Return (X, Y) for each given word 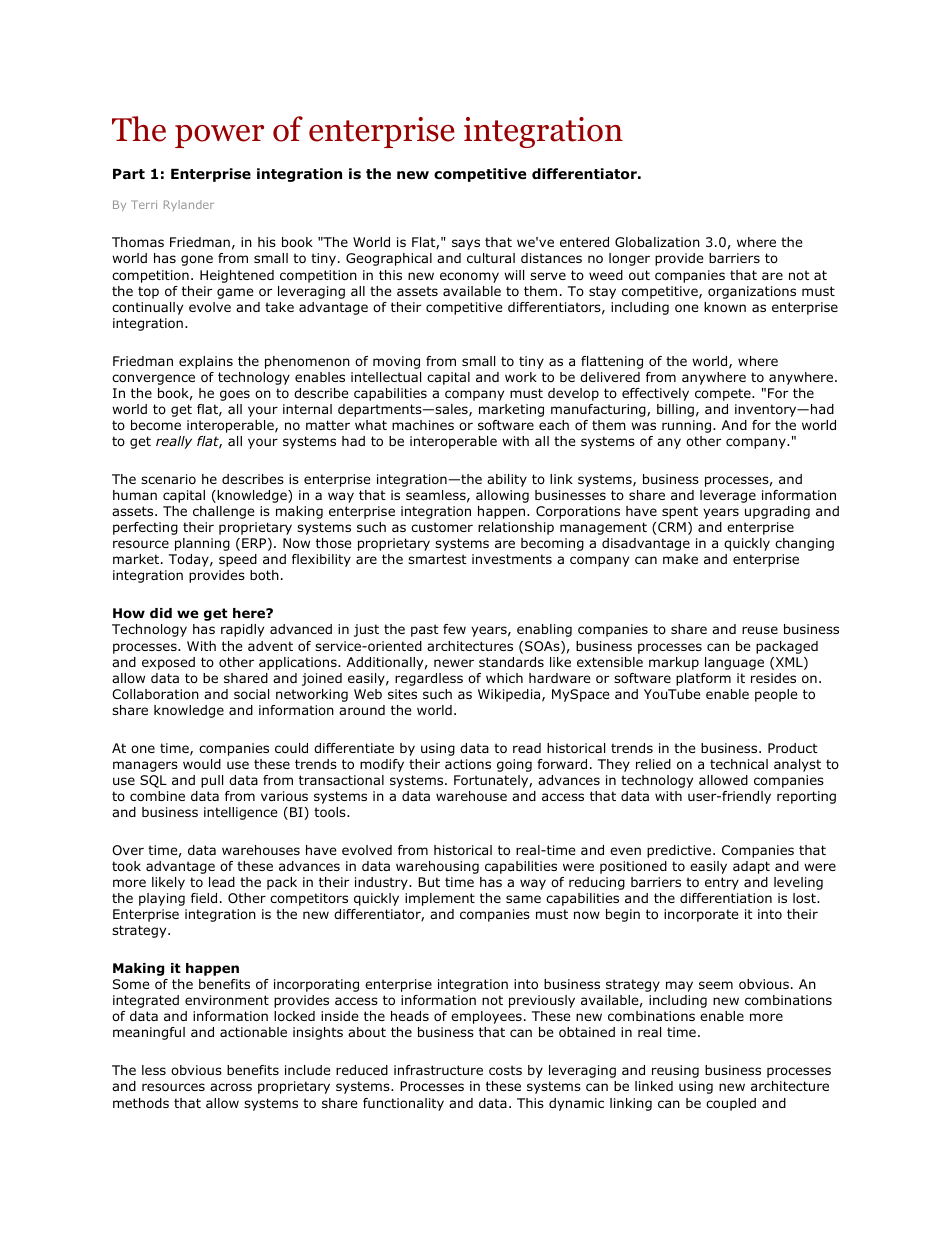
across (231, 1087)
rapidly (242, 630)
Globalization (657, 242)
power (219, 136)
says (466, 244)
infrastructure (438, 1070)
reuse (760, 630)
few (454, 629)
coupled (731, 1104)
